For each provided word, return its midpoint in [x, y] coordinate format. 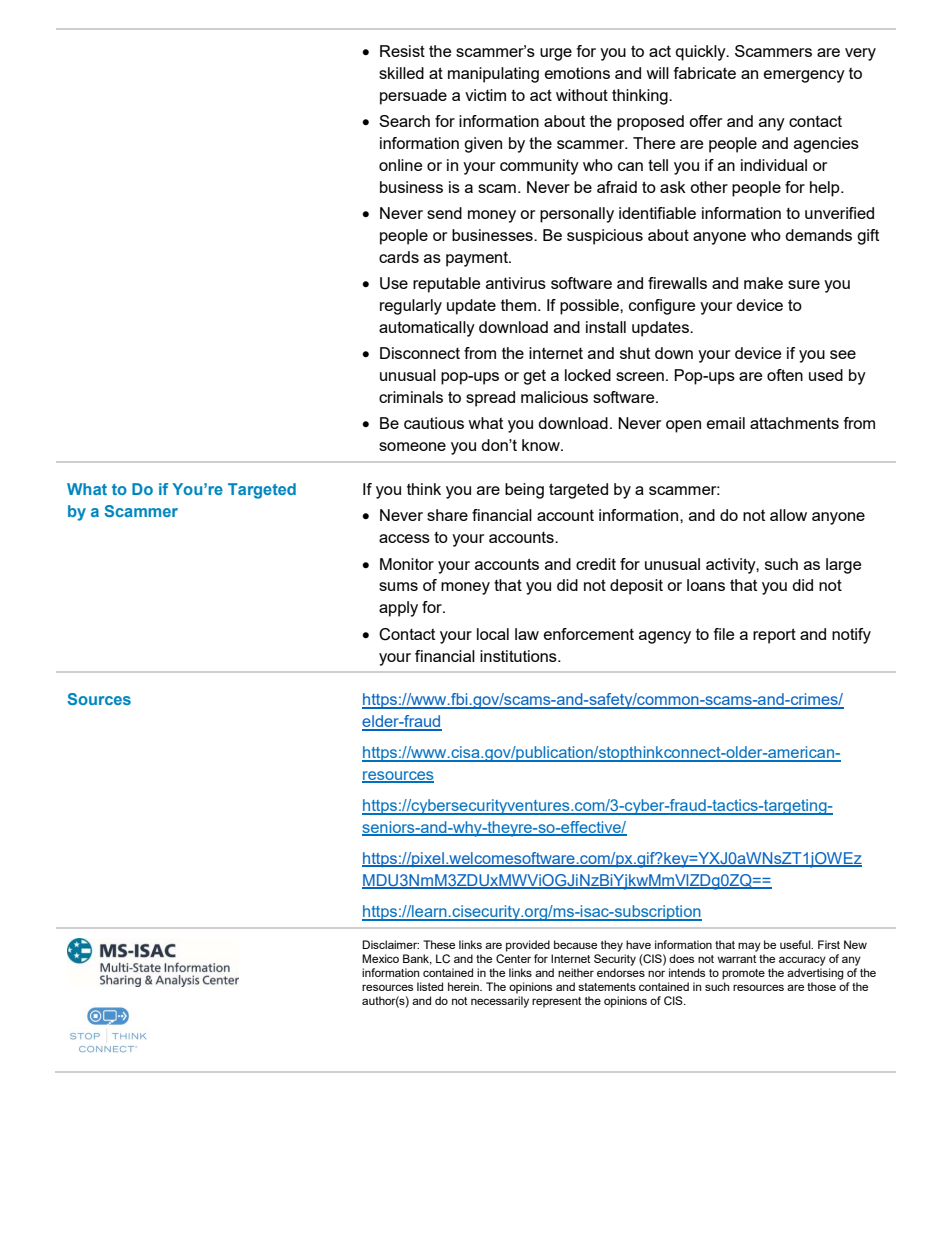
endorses [621, 972]
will [657, 73]
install [606, 327]
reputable [446, 285]
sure [804, 284]
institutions [519, 656]
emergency [804, 76]
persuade [413, 97]
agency [665, 637]
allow [788, 515]
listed [430, 986]
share [447, 515]
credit [596, 564]
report [774, 636]
